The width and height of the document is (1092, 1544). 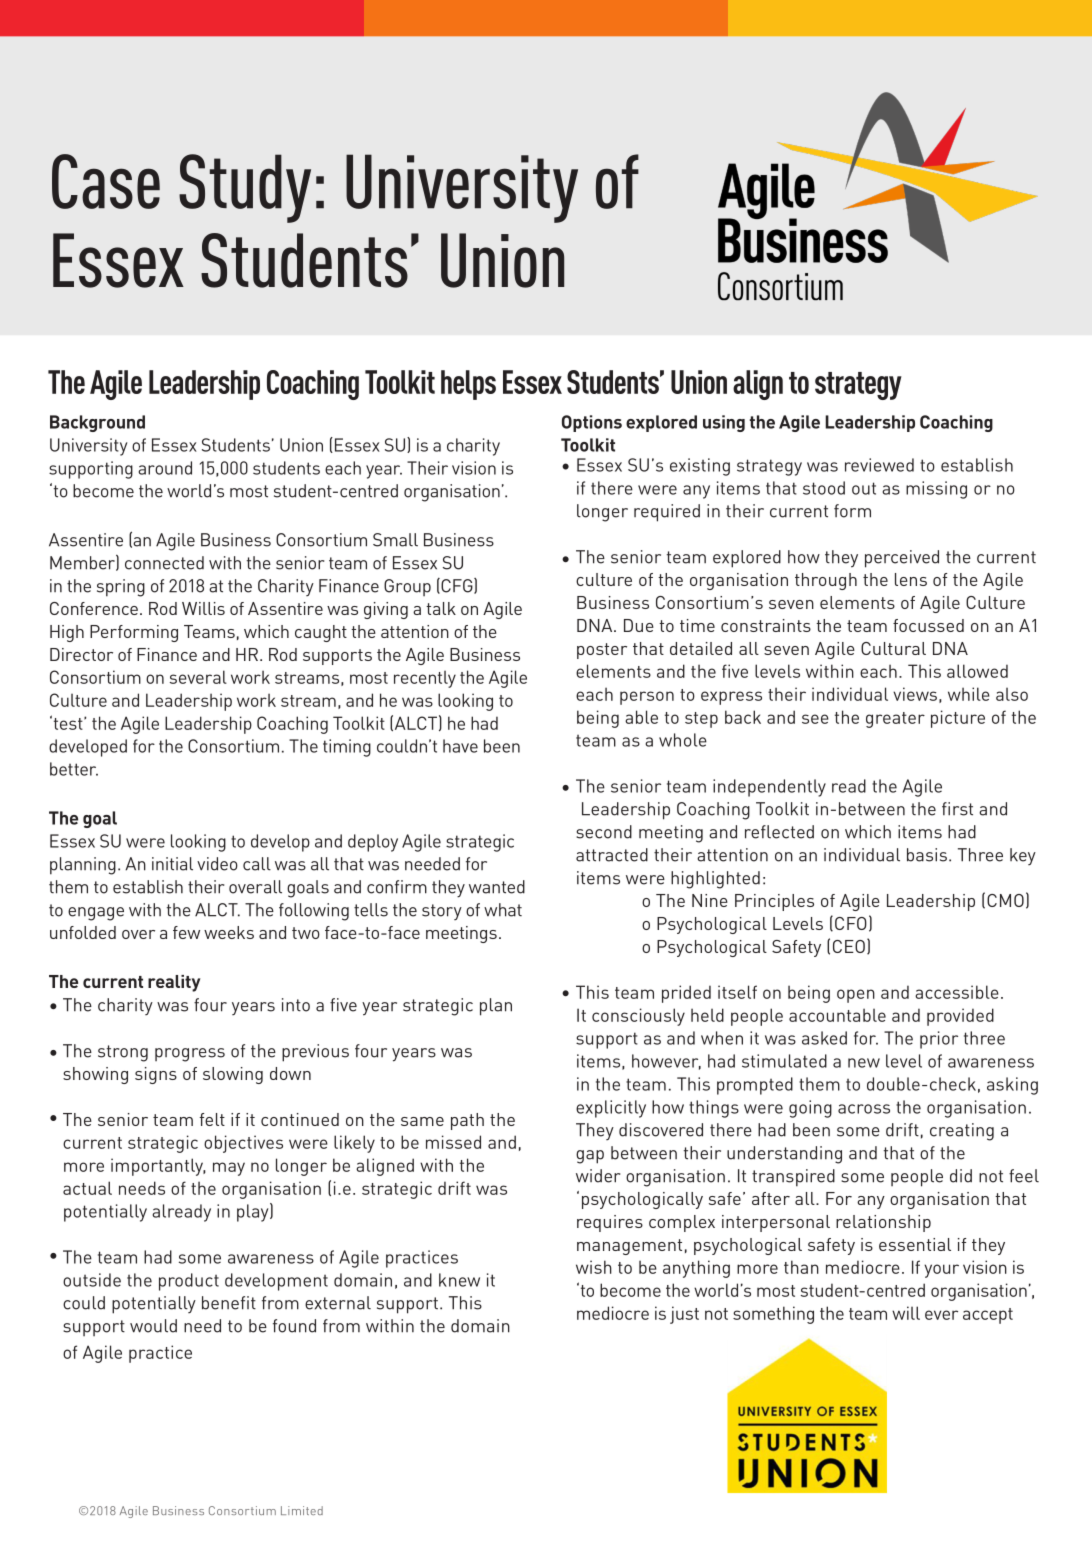 What do you see at coordinates (724, 423) in the document?
I see `using` at bounding box center [724, 423].
